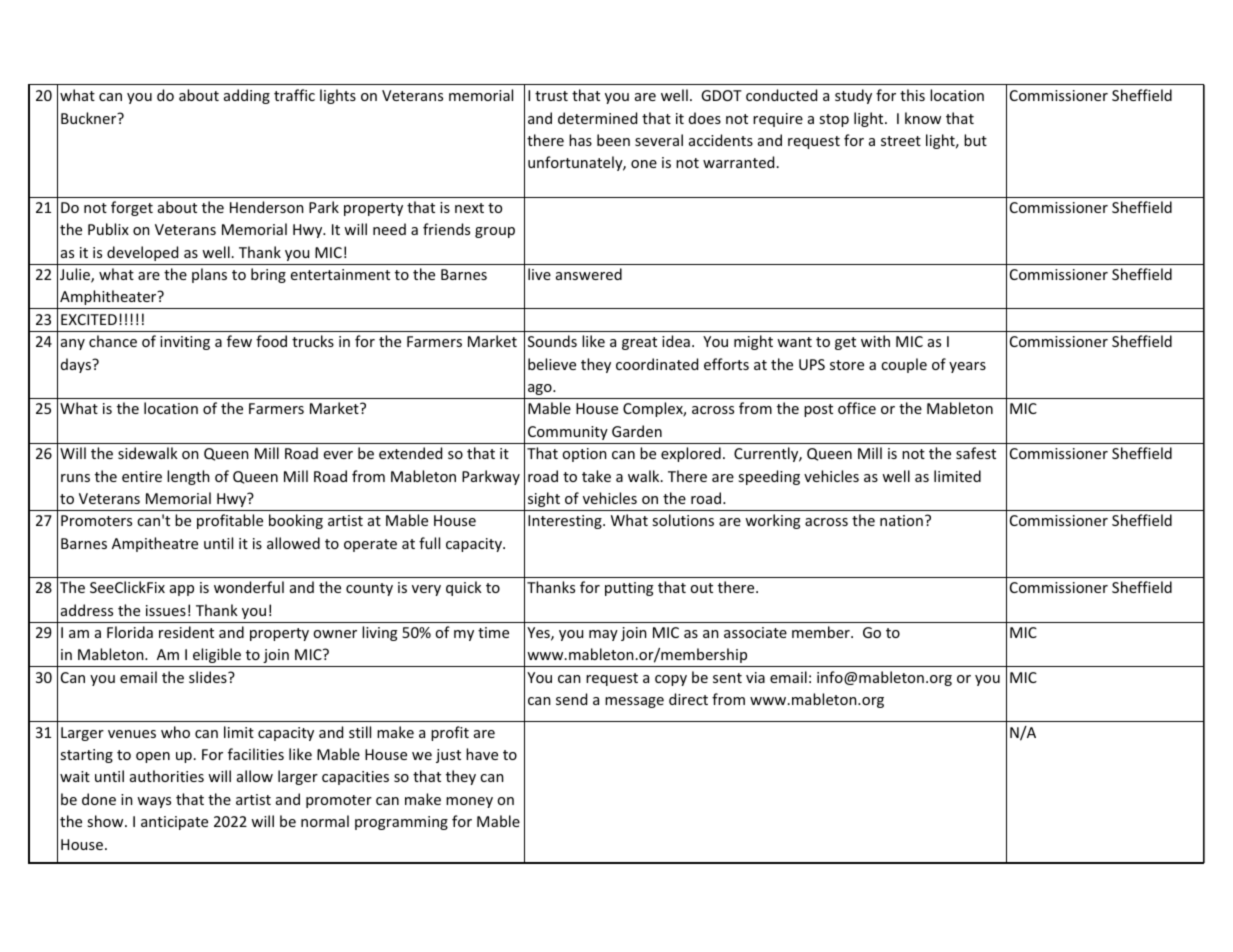 This screenshot has height=952, width=1233. What do you see at coordinates (154, 802) in the screenshot?
I see `ways` at bounding box center [154, 802].
